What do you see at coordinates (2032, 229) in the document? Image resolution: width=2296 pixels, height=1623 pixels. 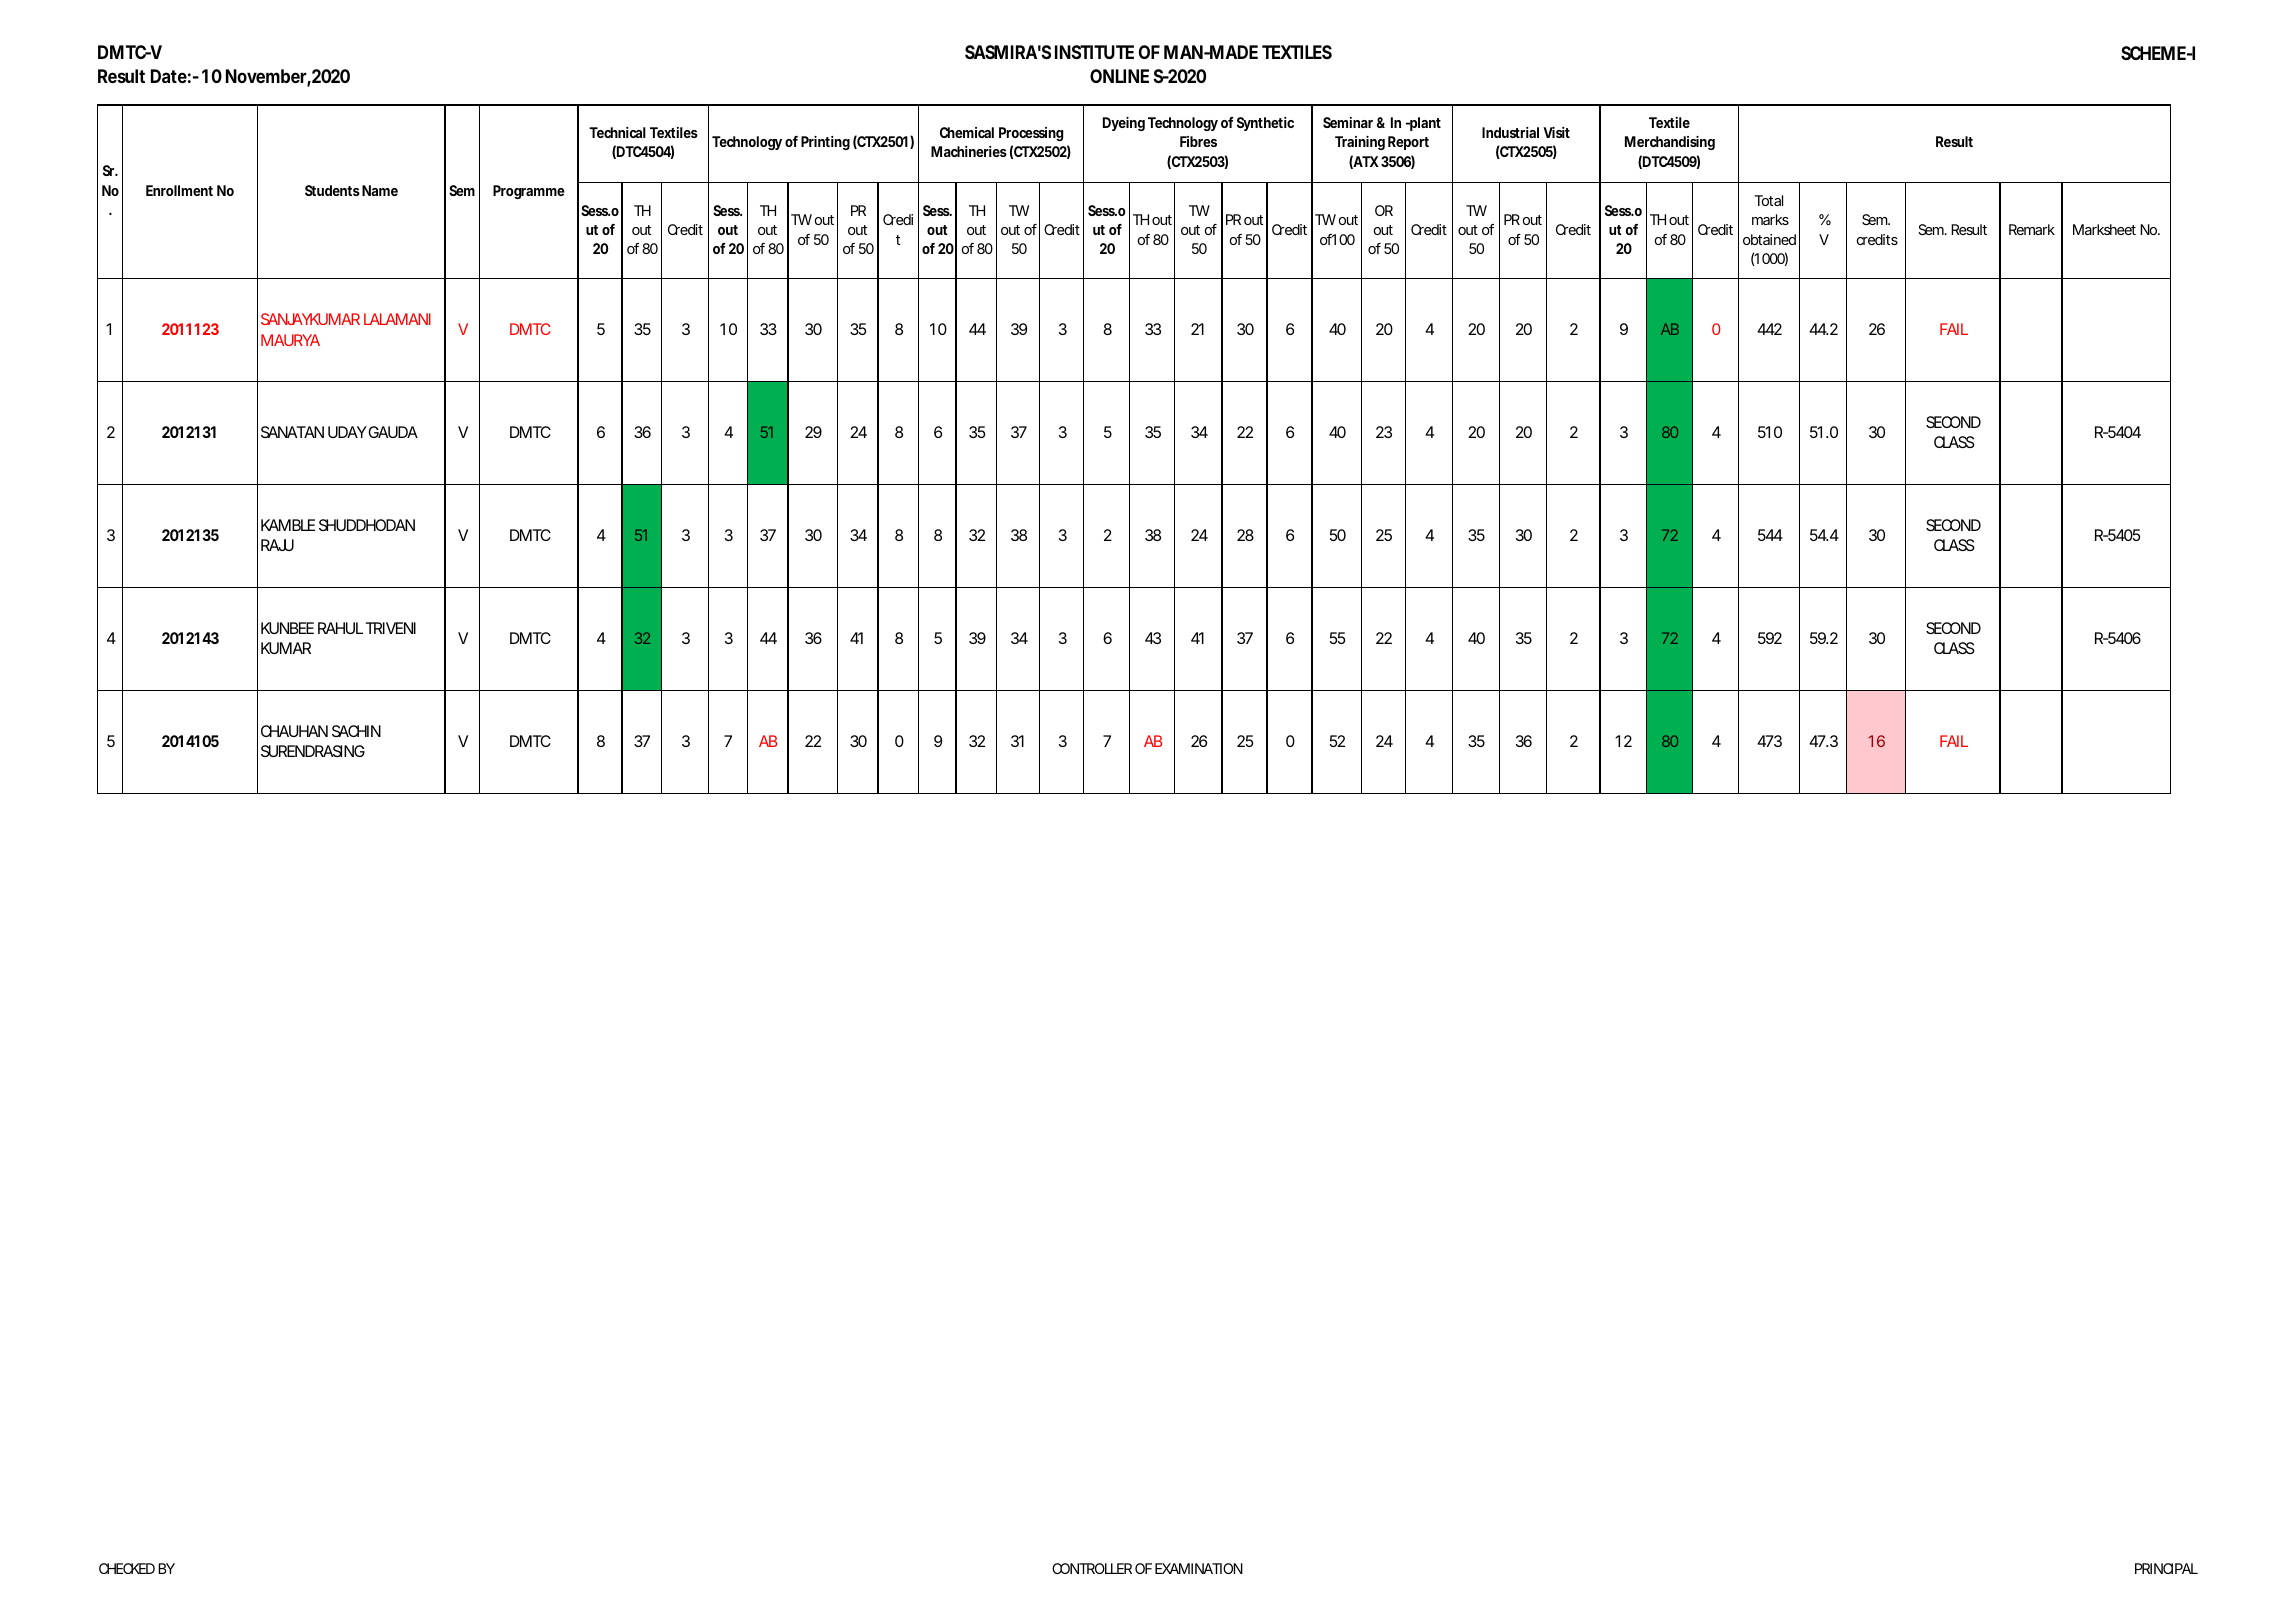 I see `Remark` at bounding box center [2032, 229].
